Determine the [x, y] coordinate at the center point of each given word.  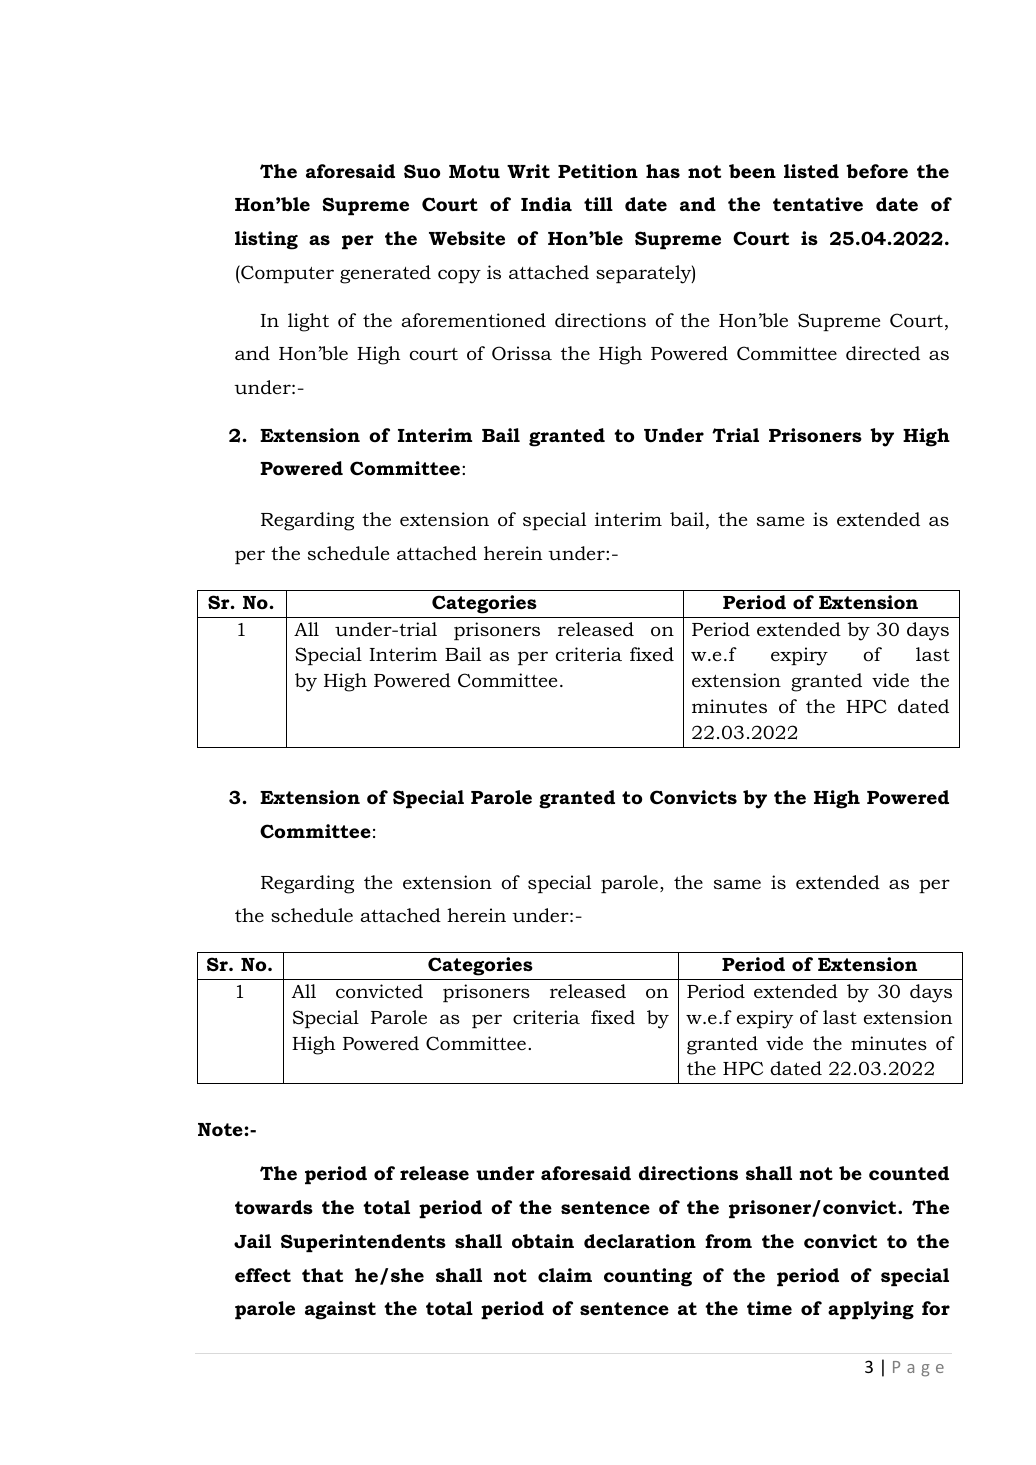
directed [883, 353]
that [322, 1275]
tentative [818, 204]
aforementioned [474, 320]
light [308, 322]
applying [871, 1310]
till [598, 204]
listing [266, 240]
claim [565, 1275]
